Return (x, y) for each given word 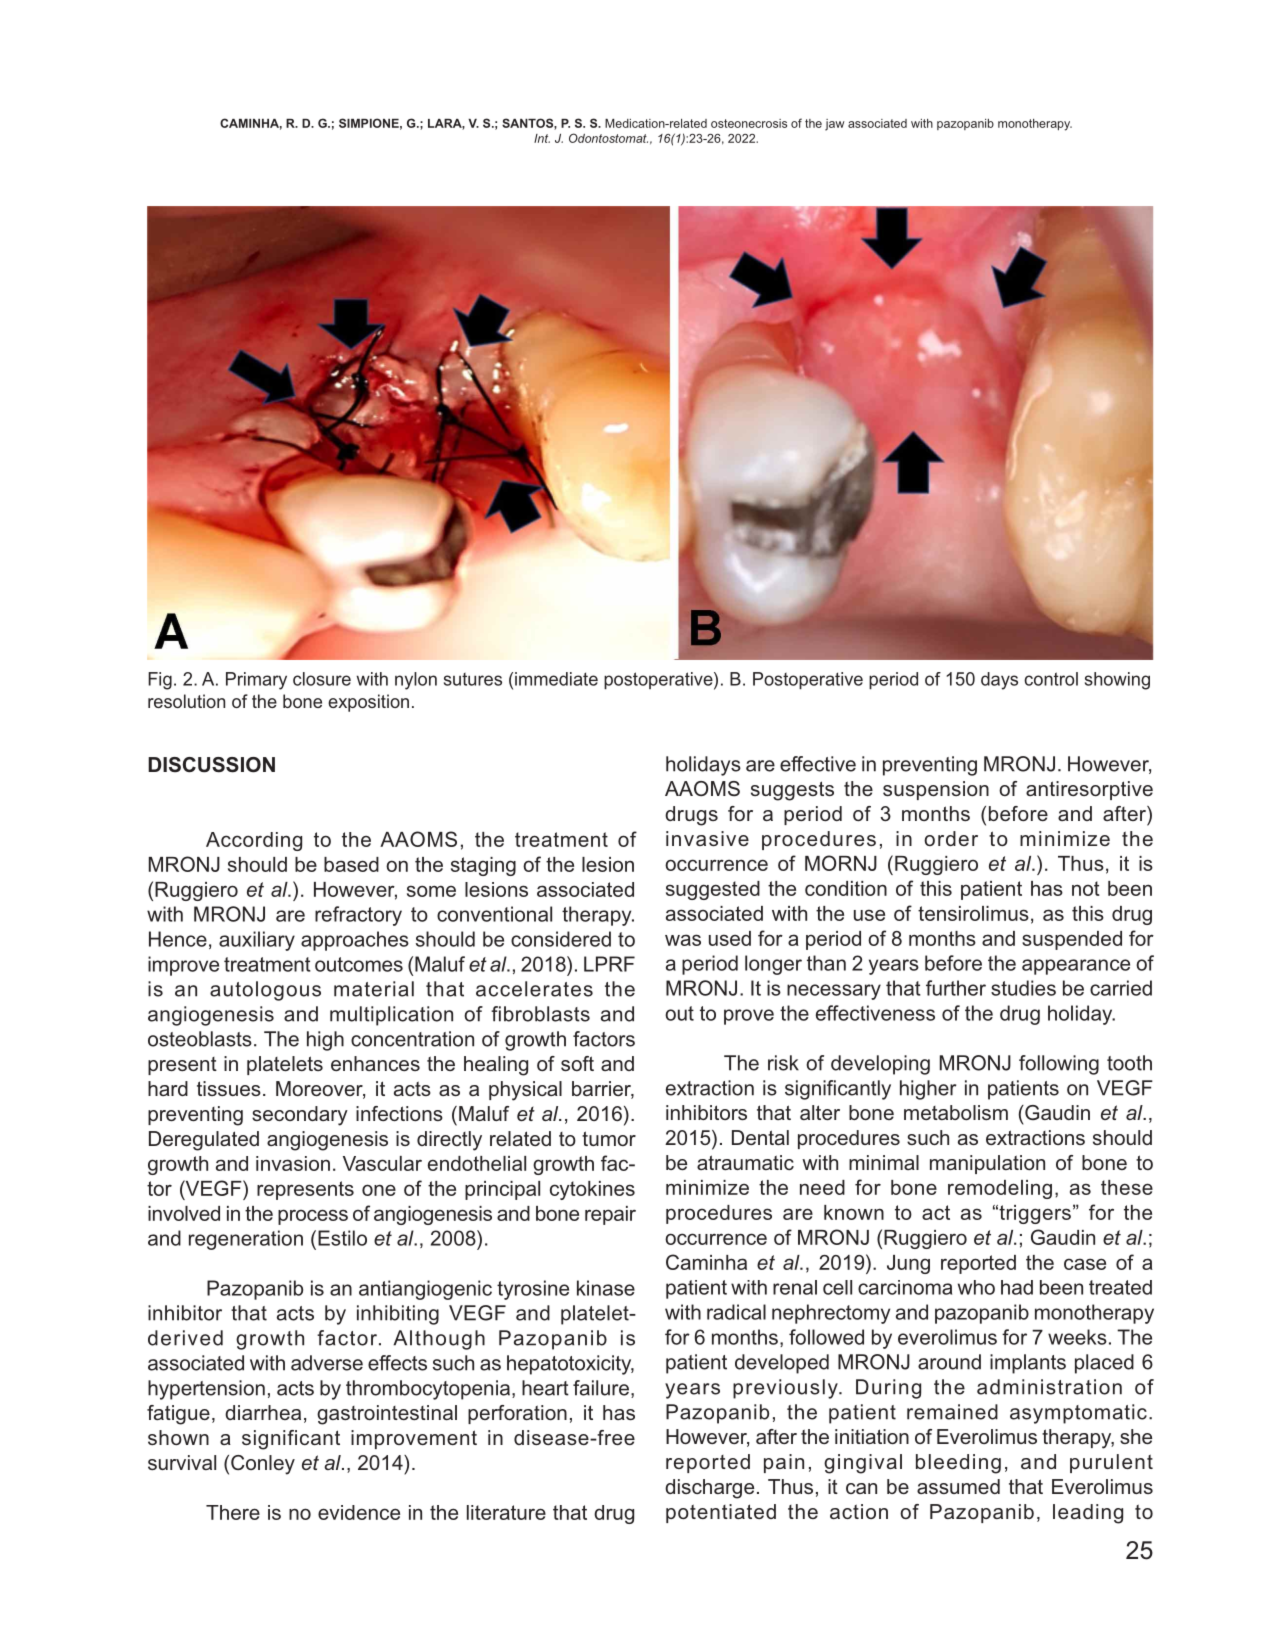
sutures (473, 679)
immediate (556, 679)
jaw (835, 125)
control (1051, 679)
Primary (256, 681)
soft (577, 1063)
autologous (265, 991)
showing (1117, 681)
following (1059, 1065)
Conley (263, 1465)
